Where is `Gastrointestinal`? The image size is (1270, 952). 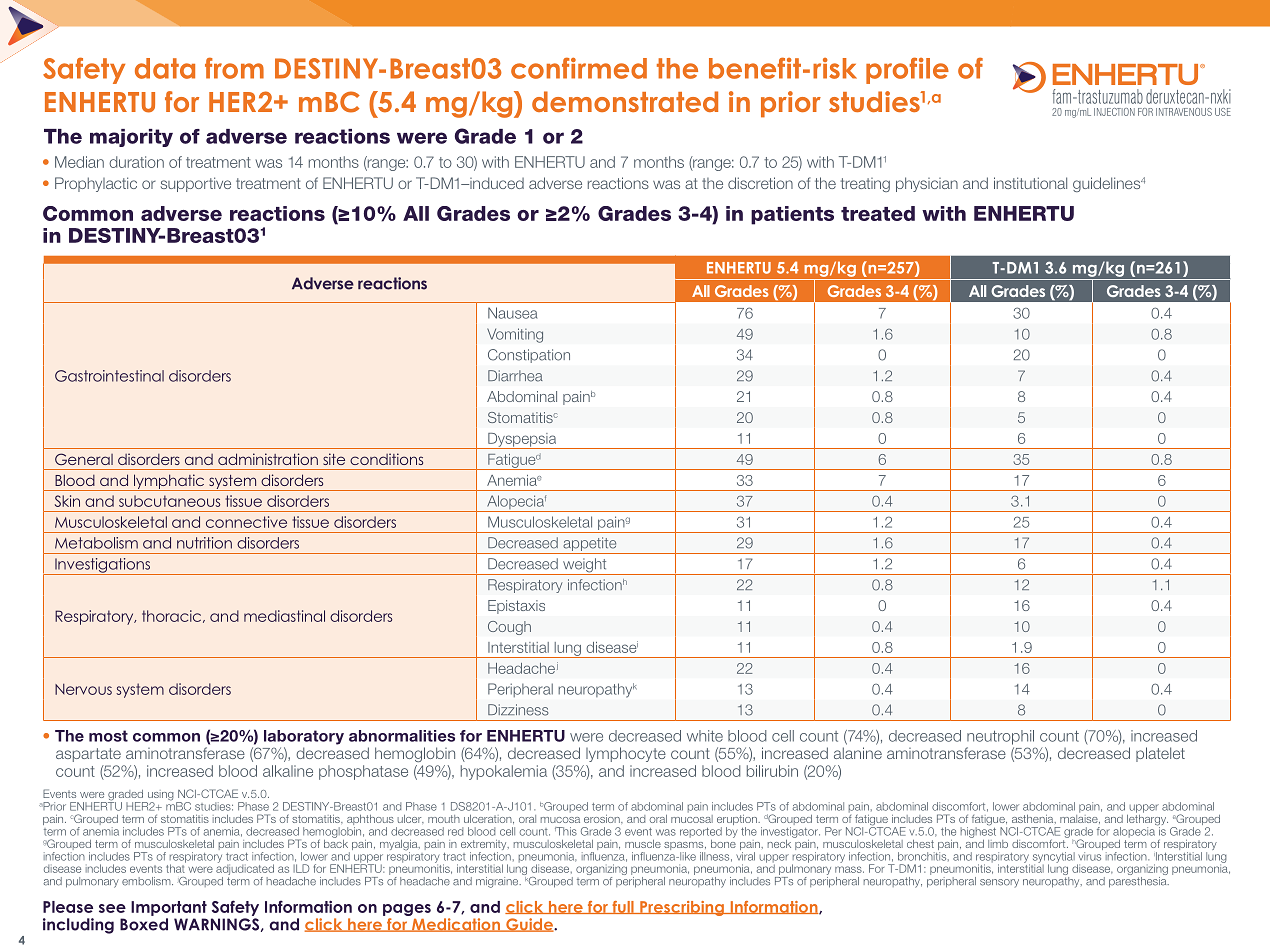 Gastrointestinal is located at coordinates (109, 376).
